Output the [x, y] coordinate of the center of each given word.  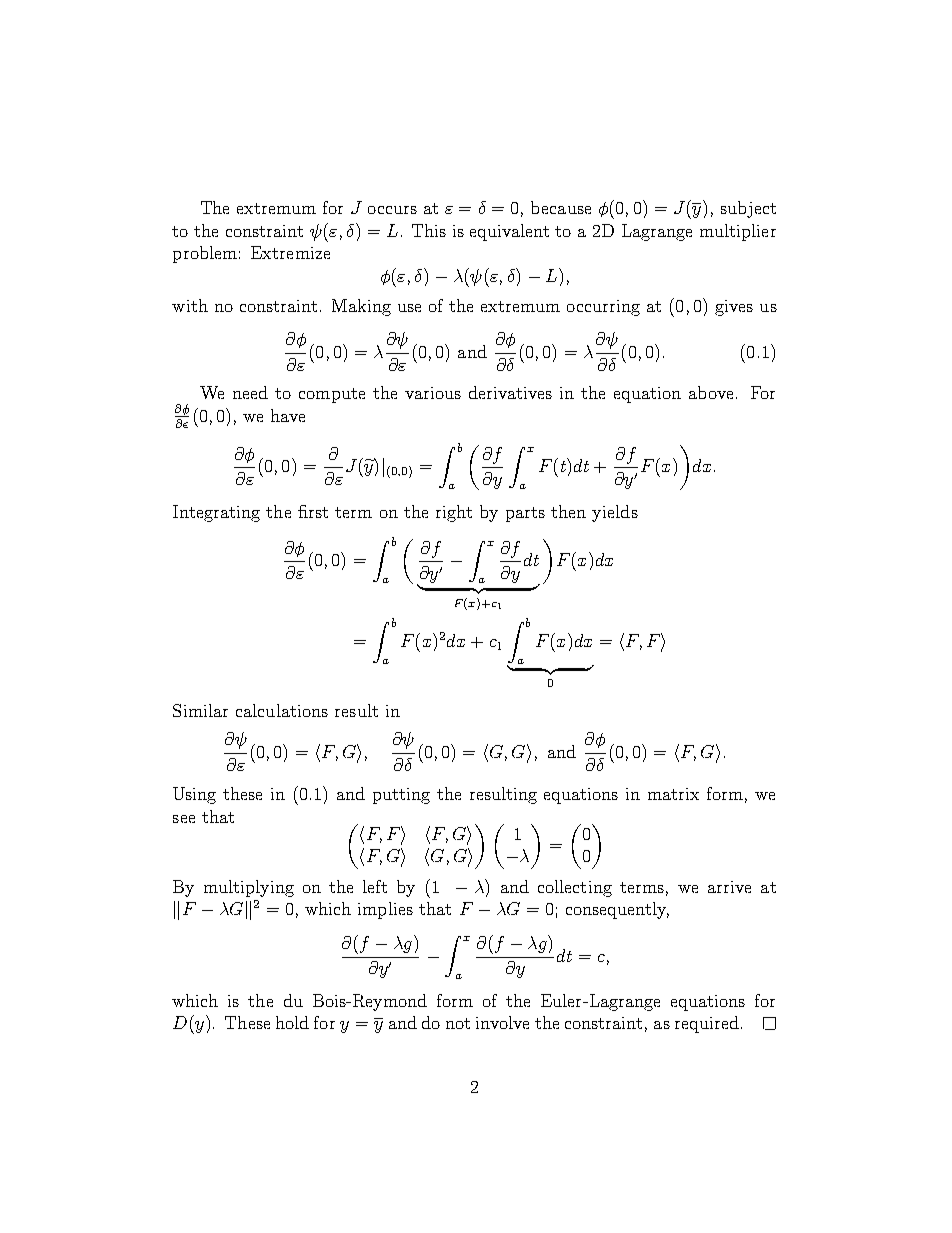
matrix [673, 794]
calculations [282, 710]
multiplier [738, 232]
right [454, 513]
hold [292, 1022]
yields [615, 513]
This [429, 230]
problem [205, 254]
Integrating [216, 513]
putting [401, 796]
